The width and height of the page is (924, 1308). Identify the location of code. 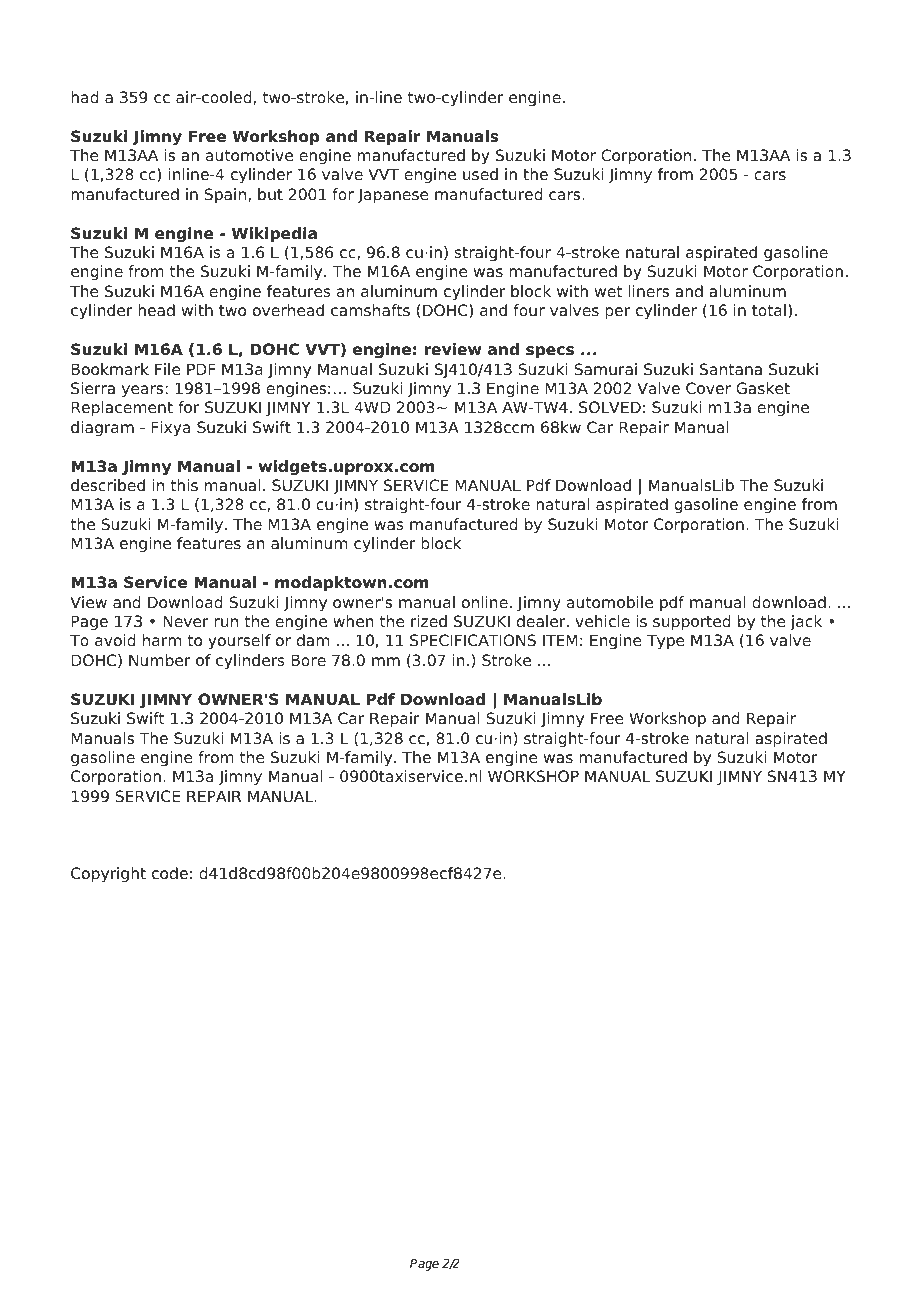
(170, 873).
